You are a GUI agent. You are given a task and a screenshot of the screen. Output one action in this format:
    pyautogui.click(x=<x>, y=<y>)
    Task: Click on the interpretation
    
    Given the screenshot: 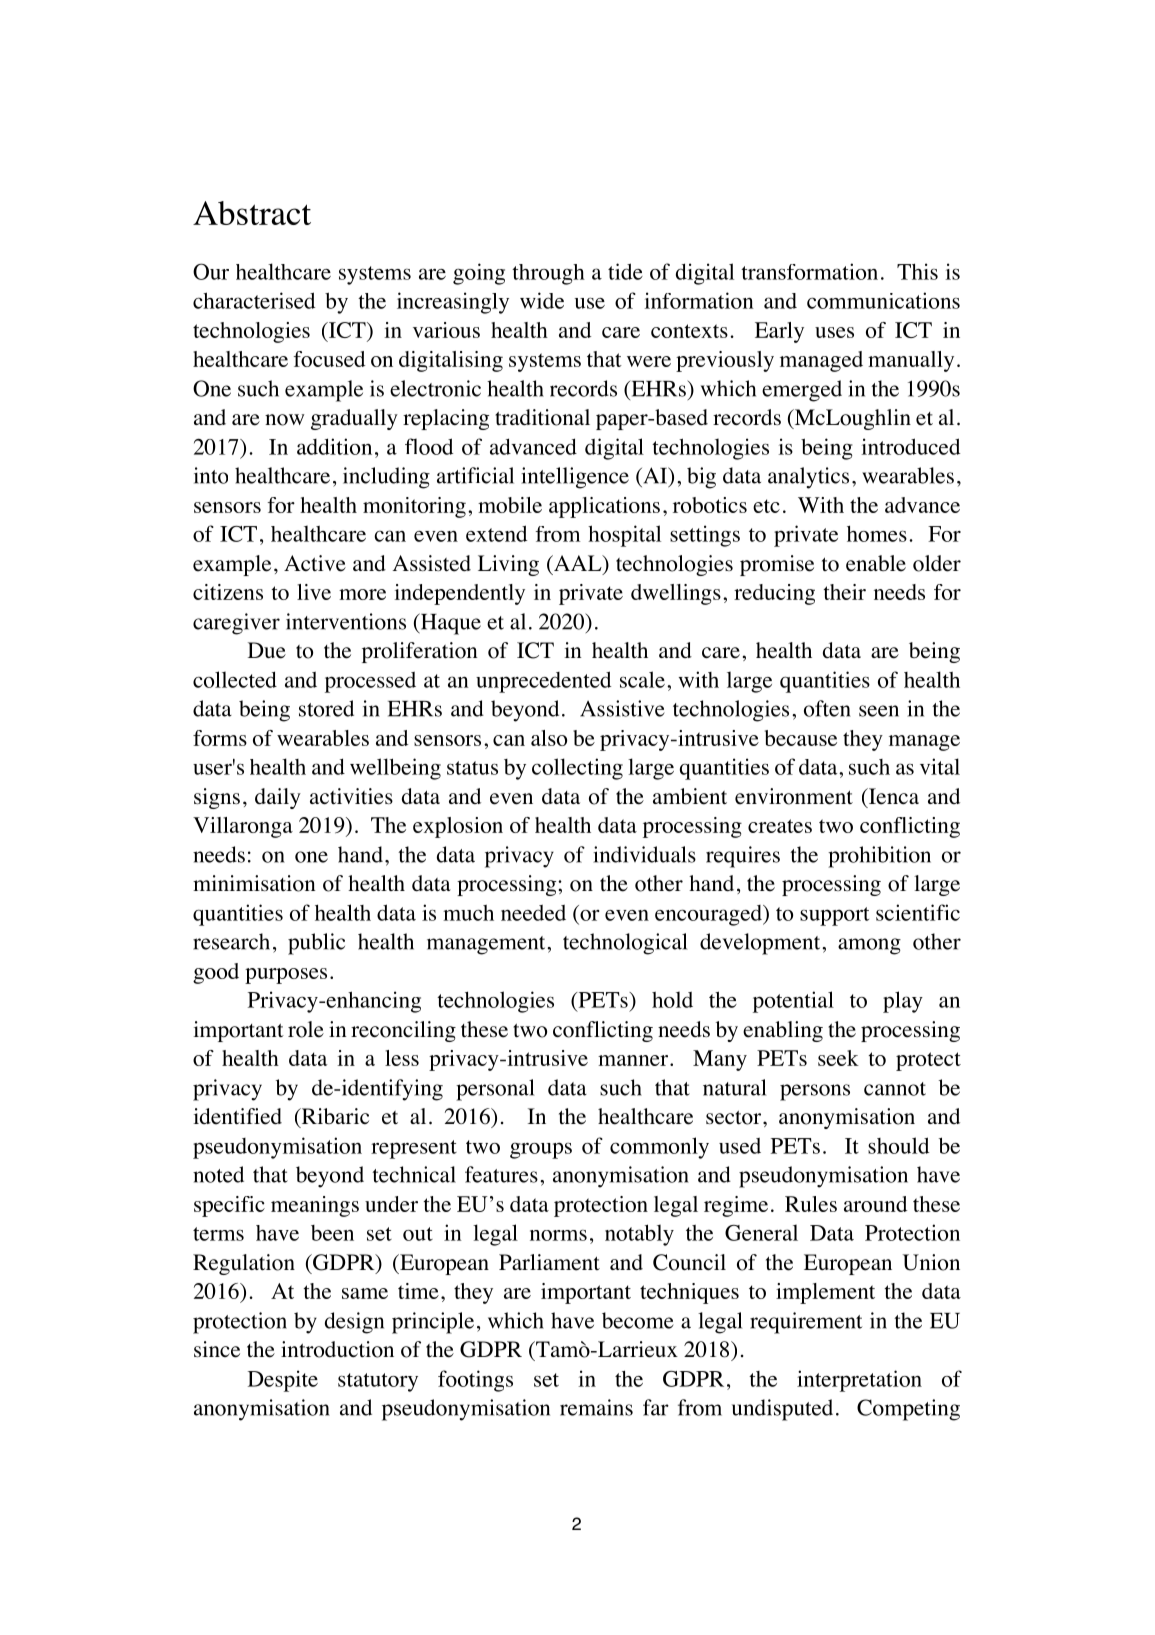 What is the action you would take?
    pyautogui.click(x=859, y=1381)
